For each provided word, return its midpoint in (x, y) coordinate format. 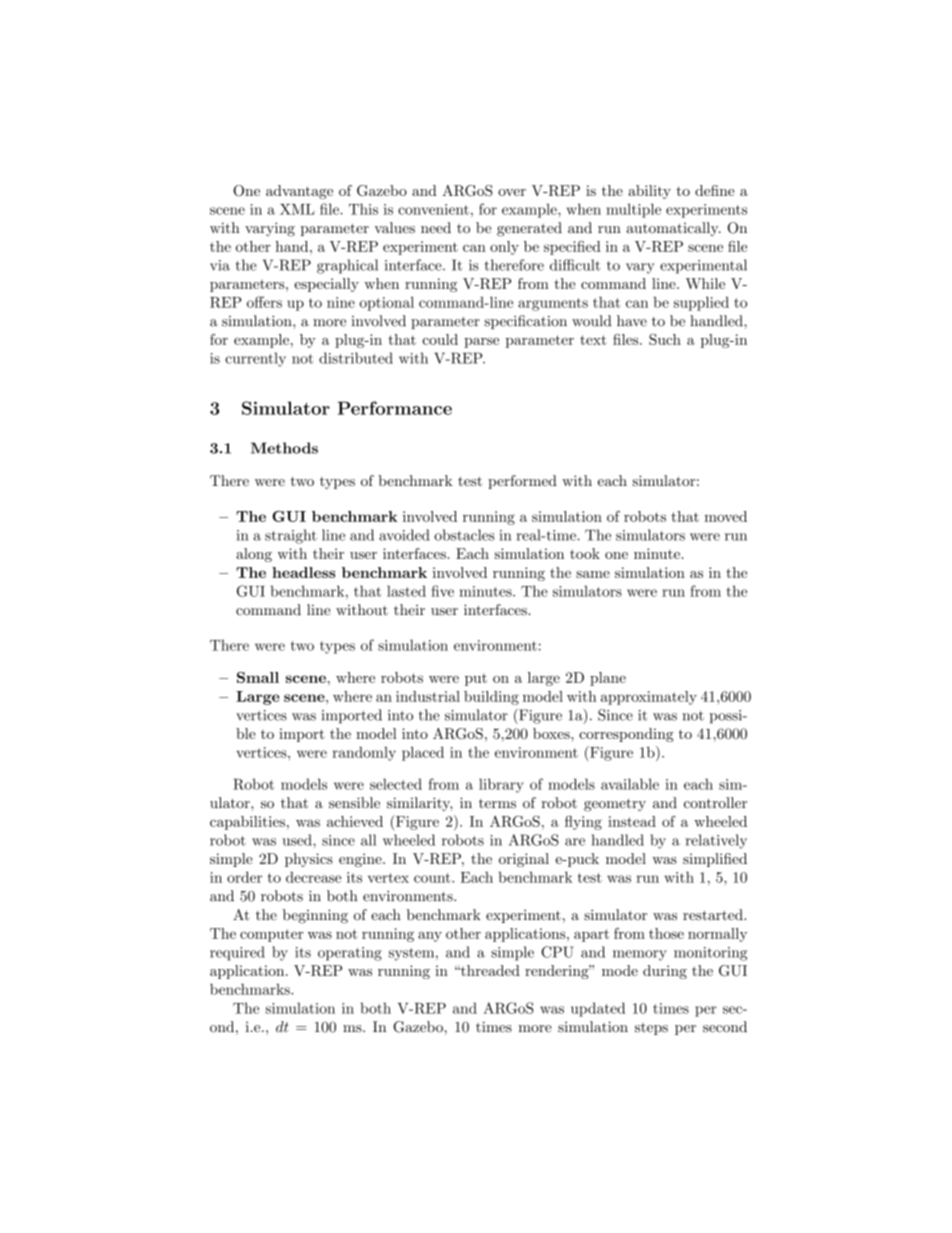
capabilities (247, 823)
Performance (395, 408)
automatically (673, 229)
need (436, 228)
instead (632, 821)
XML (297, 209)
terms (497, 804)
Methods (284, 448)
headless (303, 572)
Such (665, 339)
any (430, 936)
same (593, 574)
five (442, 591)
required (237, 953)
